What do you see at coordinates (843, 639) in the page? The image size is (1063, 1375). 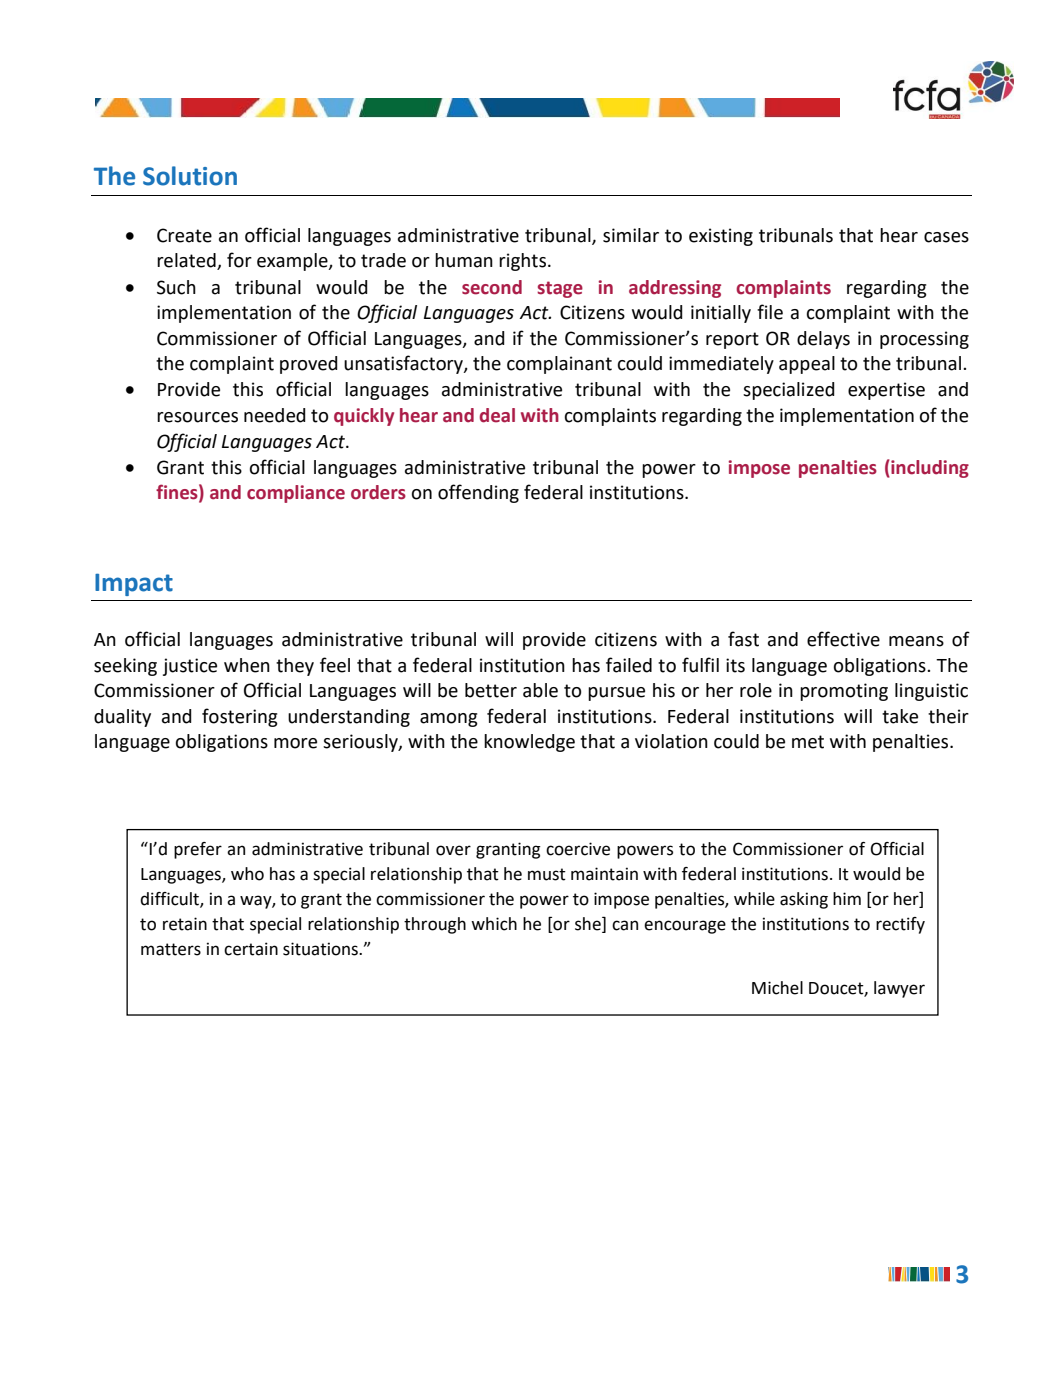 I see `effective` at bounding box center [843, 639].
